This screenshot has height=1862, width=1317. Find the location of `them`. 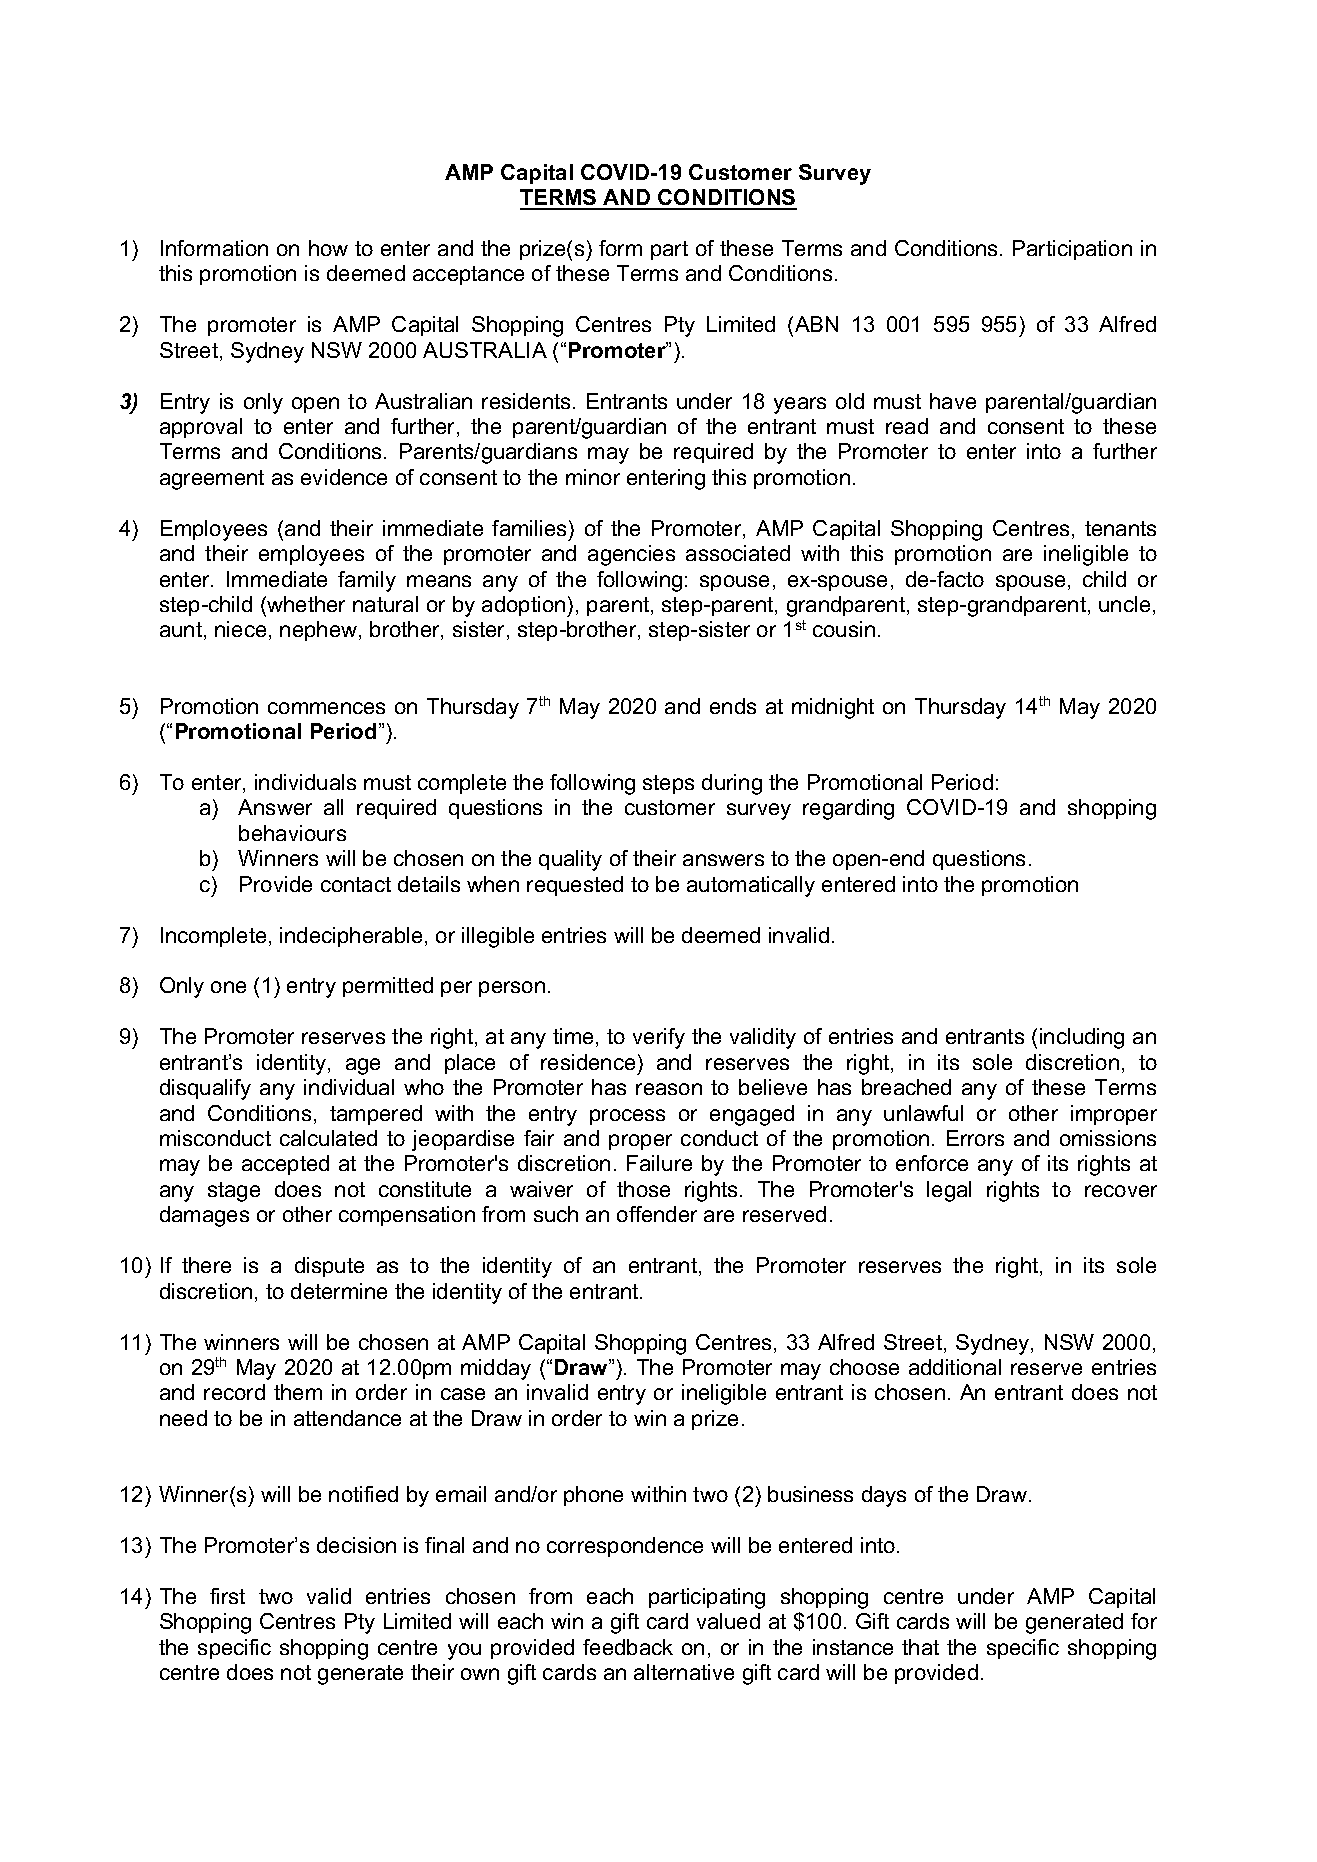

them is located at coordinates (298, 1392).
